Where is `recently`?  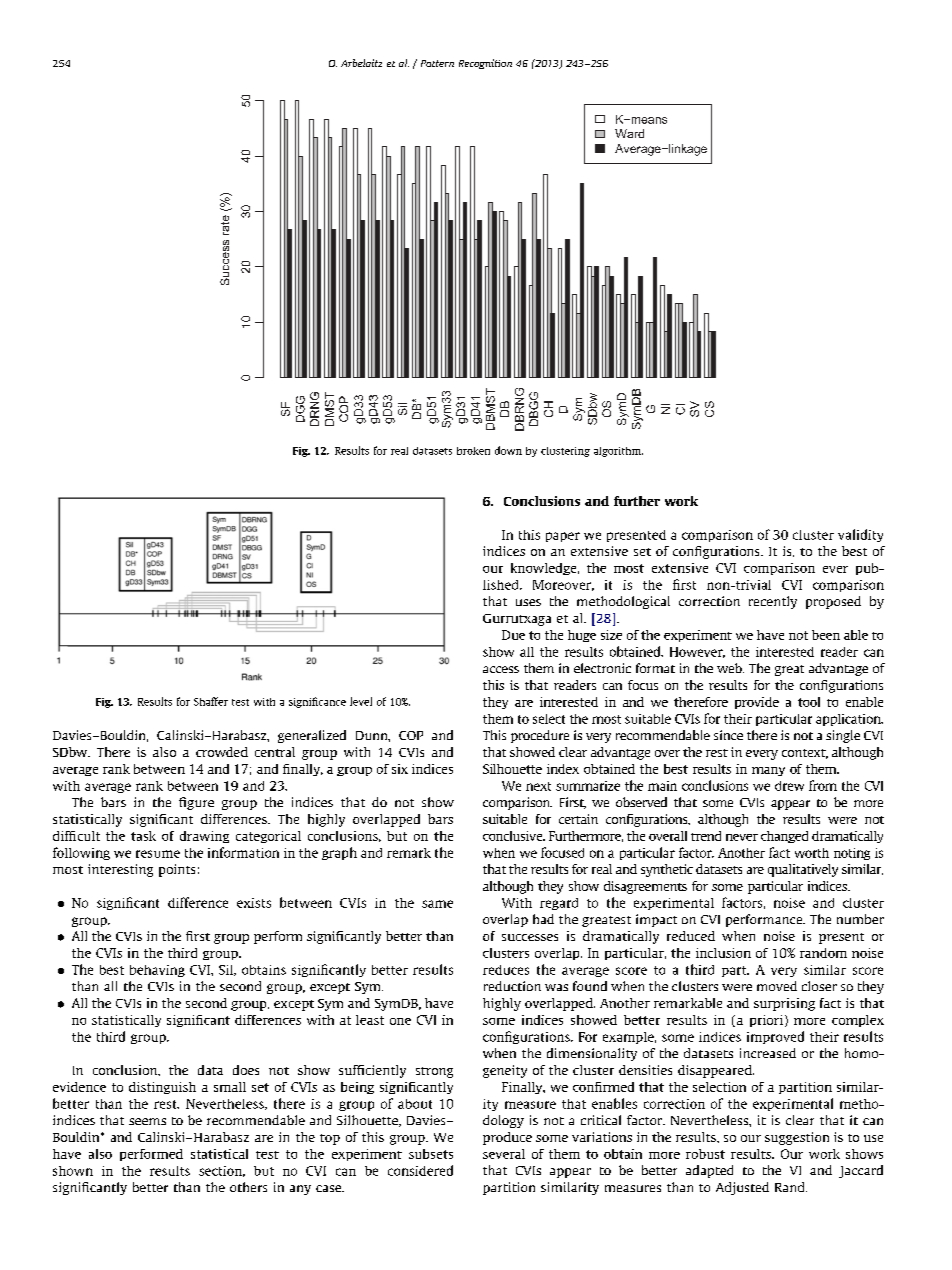
recently is located at coordinates (773, 602).
